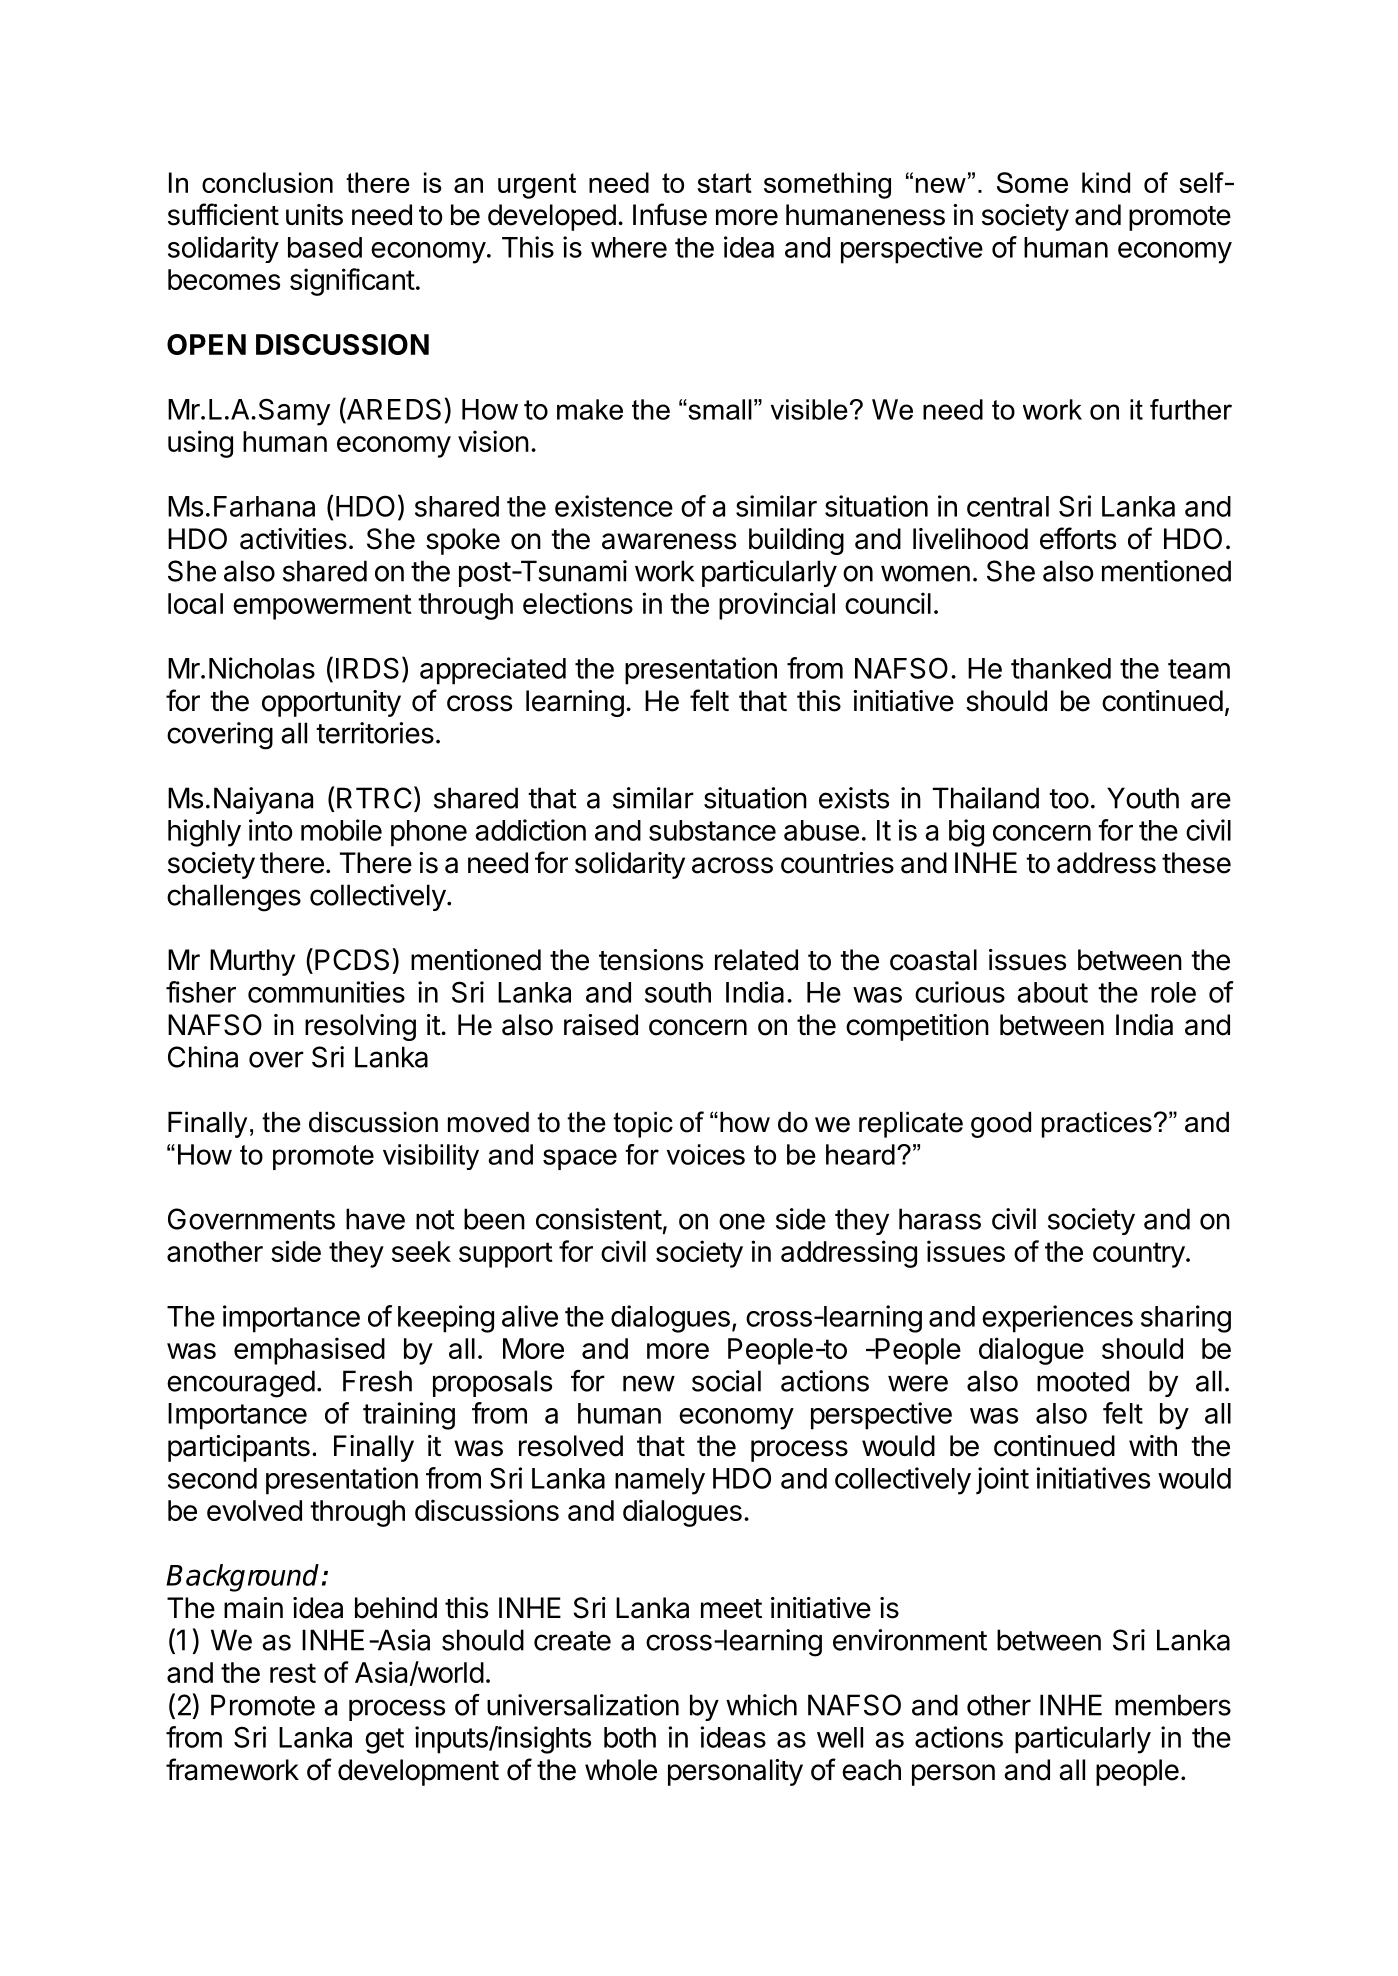 The image size is (1398, 1976). I want to click on voices, so click(706, 1154).
